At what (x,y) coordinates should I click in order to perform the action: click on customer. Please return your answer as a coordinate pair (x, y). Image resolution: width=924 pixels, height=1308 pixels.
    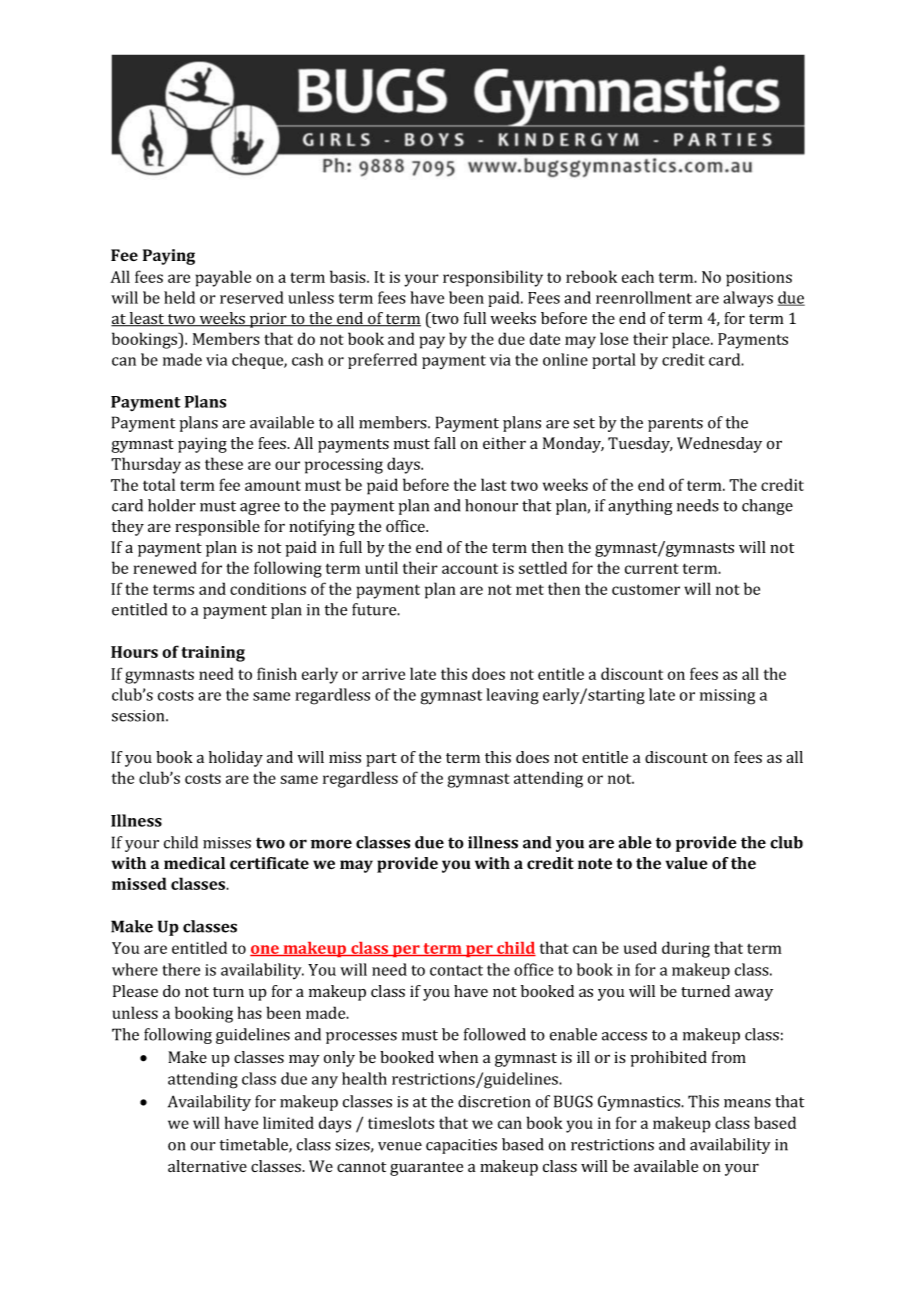
    Looking at the image, I should click on (646, 589).
